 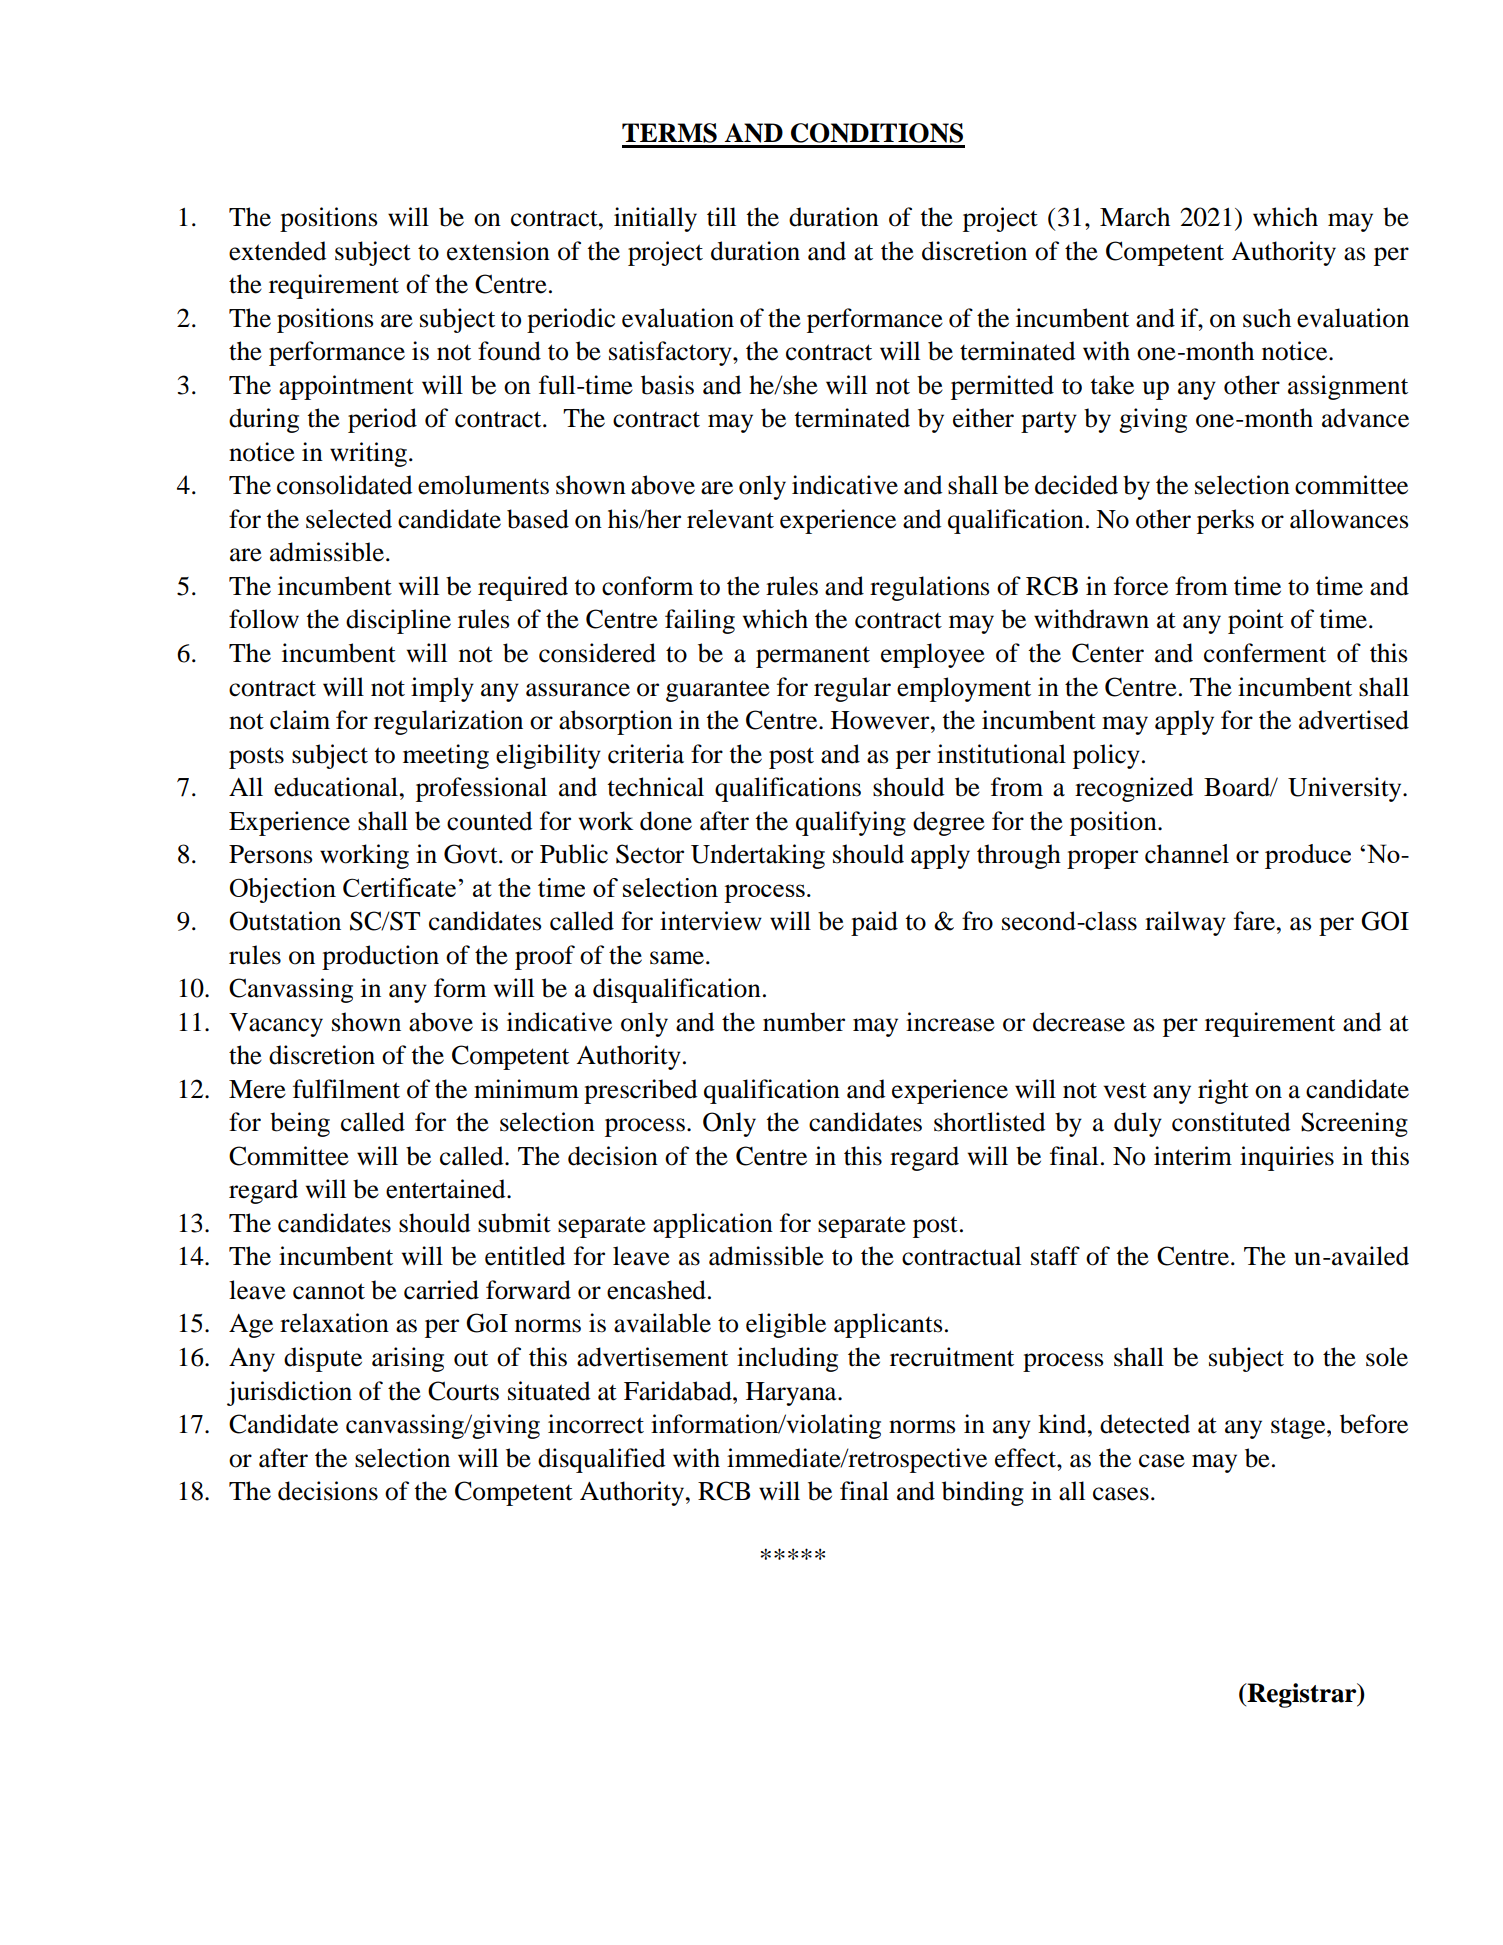 What do you see at coordinates (1387, 1357) in the screenshot?
I see `sole` at bounding box center [1387, 1357].
